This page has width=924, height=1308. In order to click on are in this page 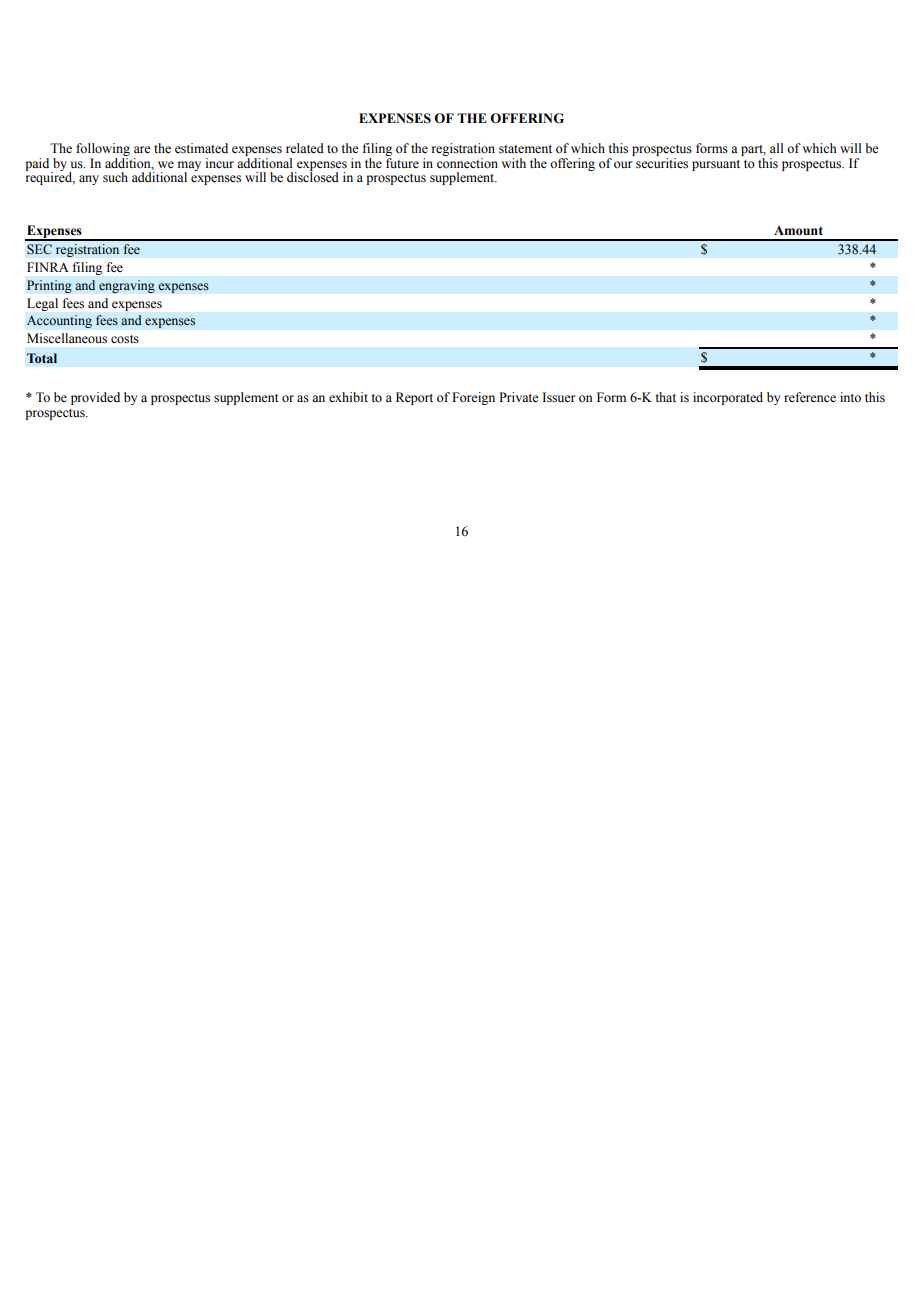, I will do `click(142, 149)`.
